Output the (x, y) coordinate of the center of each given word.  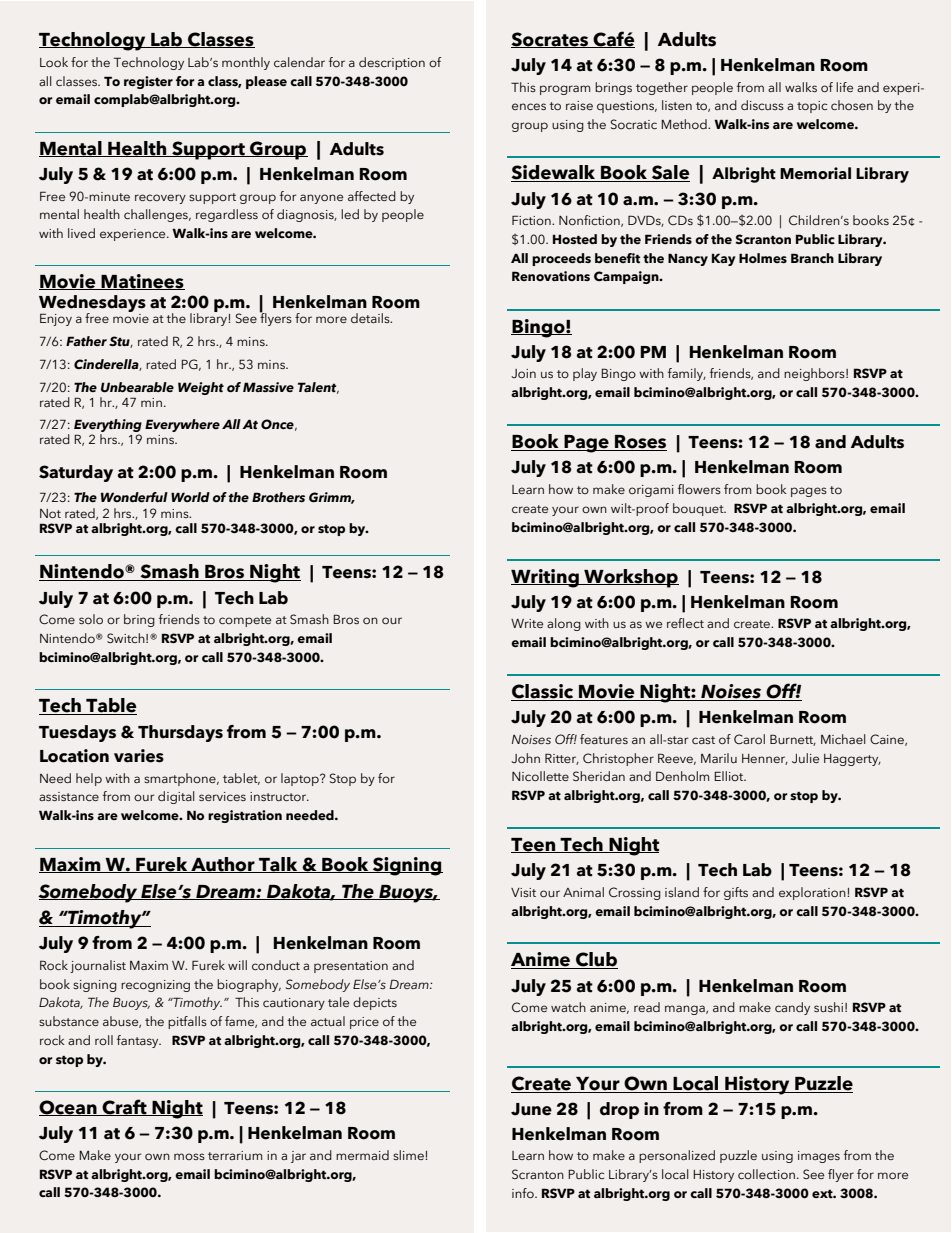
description (392, 63)
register (148, 82)
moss (189, 1156)
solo (91, 619)
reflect (685, 623)
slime (409, 1155)
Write (527, 623)
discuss (762, 105)
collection (766, 1174)
